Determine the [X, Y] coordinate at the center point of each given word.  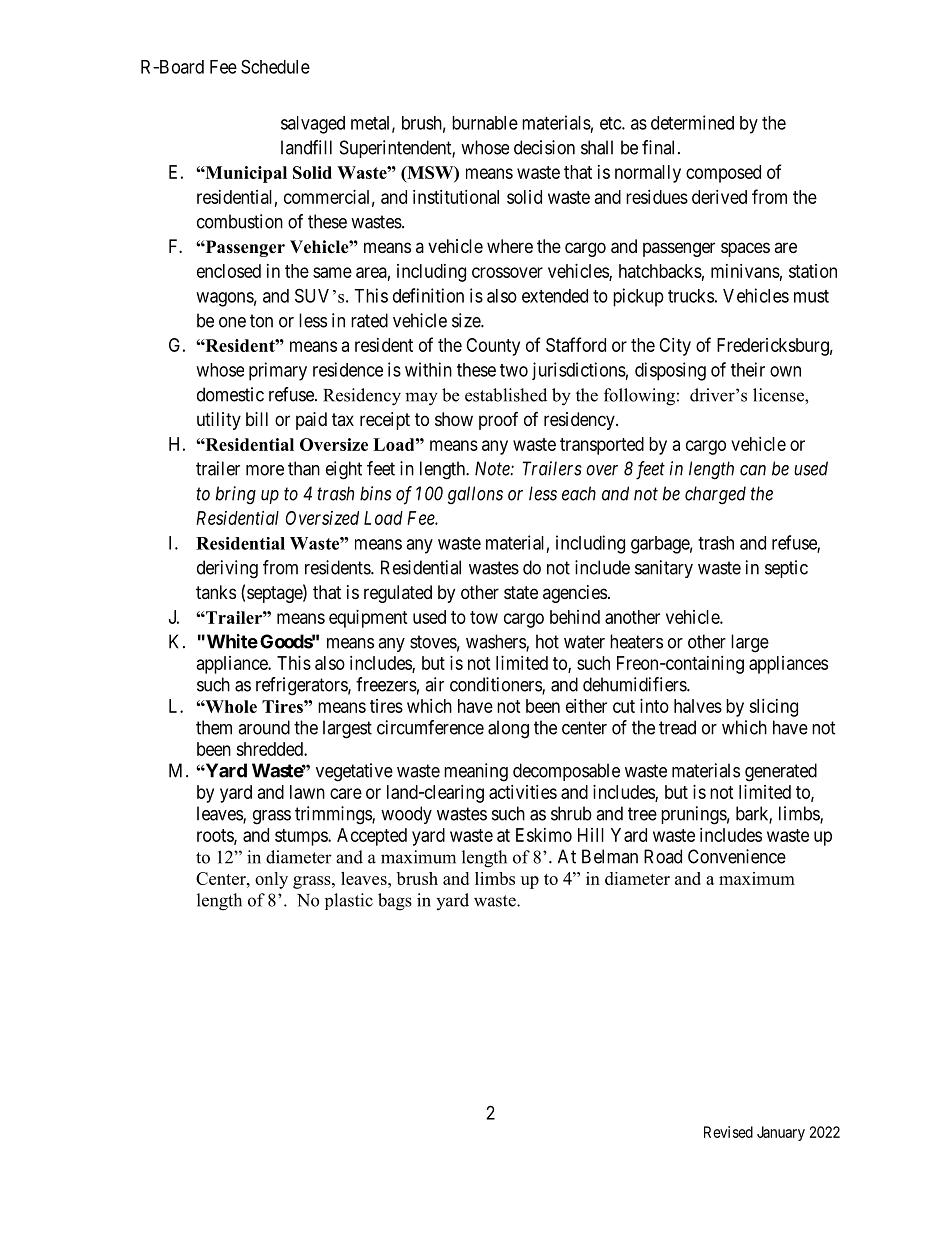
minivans [745, 271]
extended [555, 296]
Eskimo [544, 835]
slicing [773, 708]
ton [261, 321]
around [264, 727]
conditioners [496, 685]
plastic [349, 901]
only [271, 880]
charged [715, 495]
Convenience [737, 856]
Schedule [275, 66]
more [265, 470]
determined [692, 122]
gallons [475, 495]
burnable [485, 123]
